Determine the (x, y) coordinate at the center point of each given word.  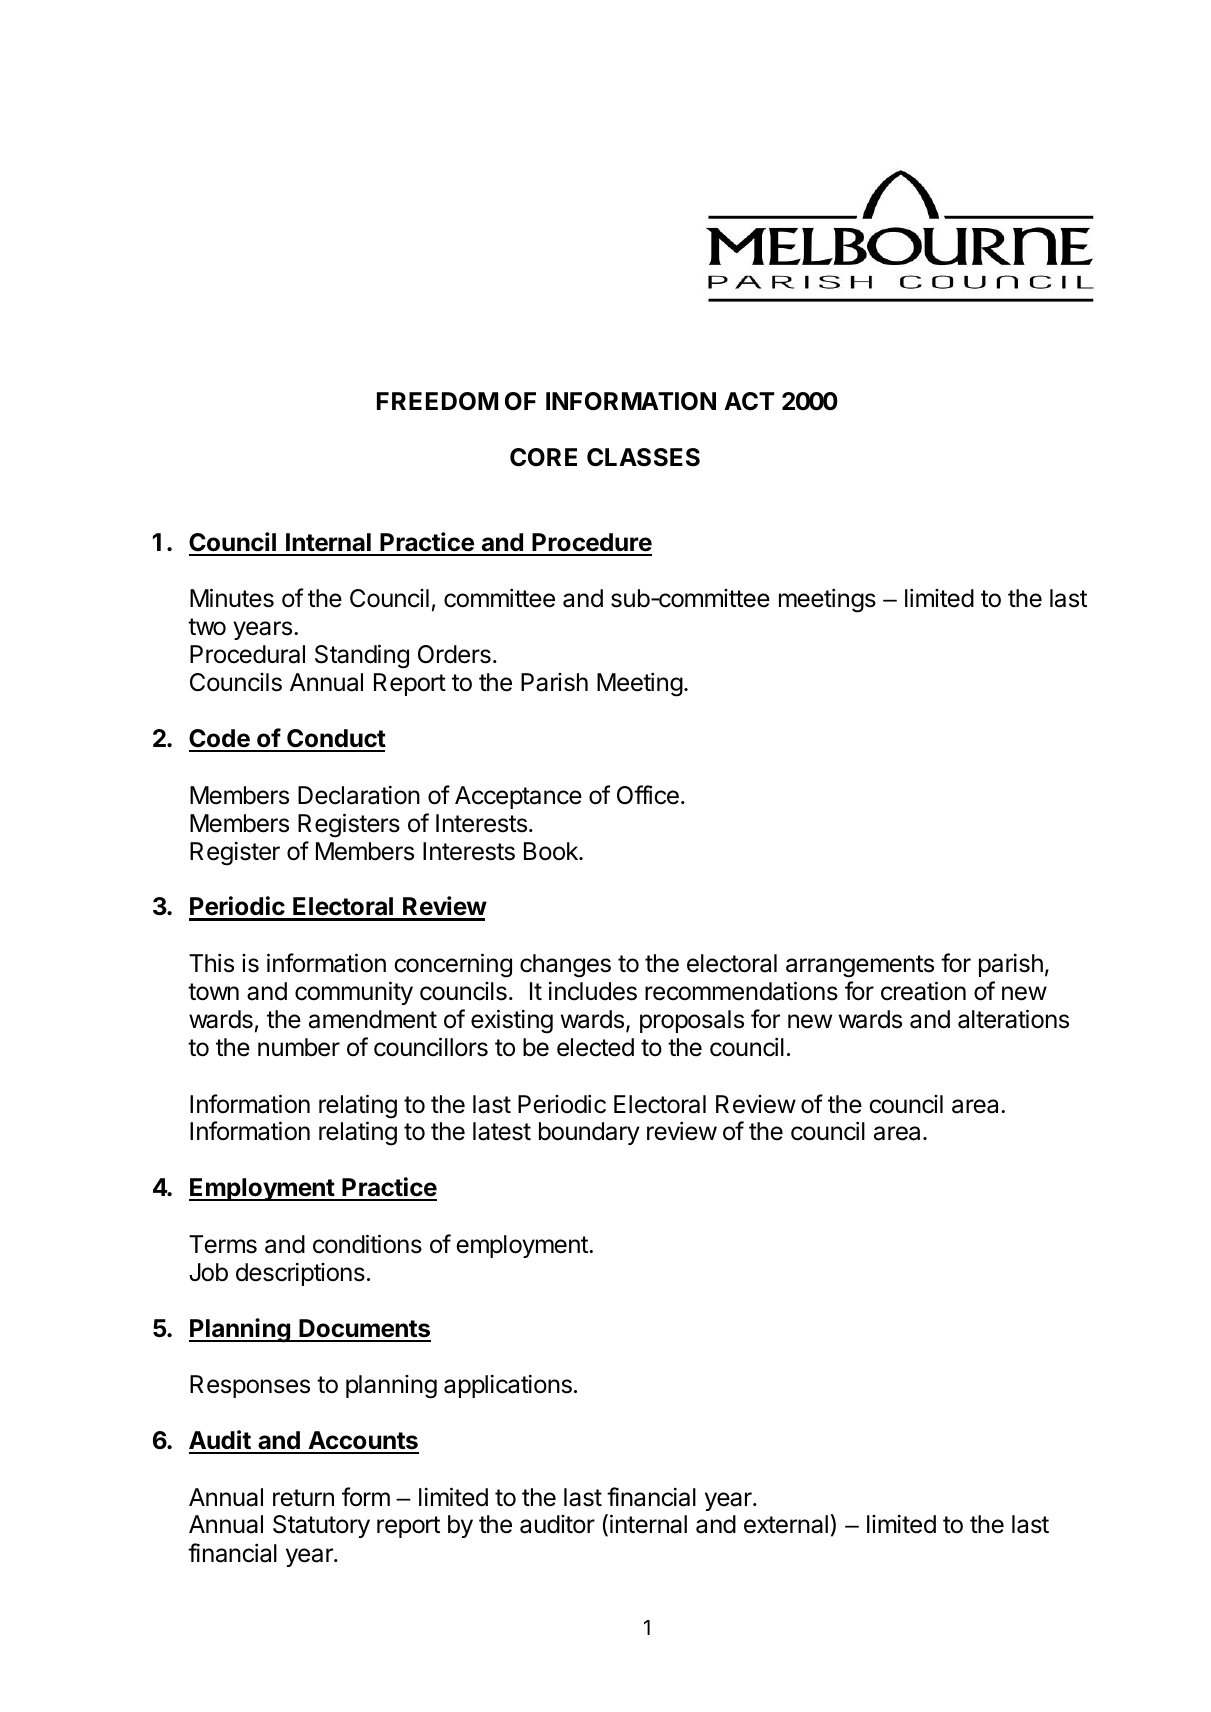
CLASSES (643, 457)
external (786, 1524)
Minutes (232, 598)
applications (508, 1386)
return (303, 1498)
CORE (543, 457)
